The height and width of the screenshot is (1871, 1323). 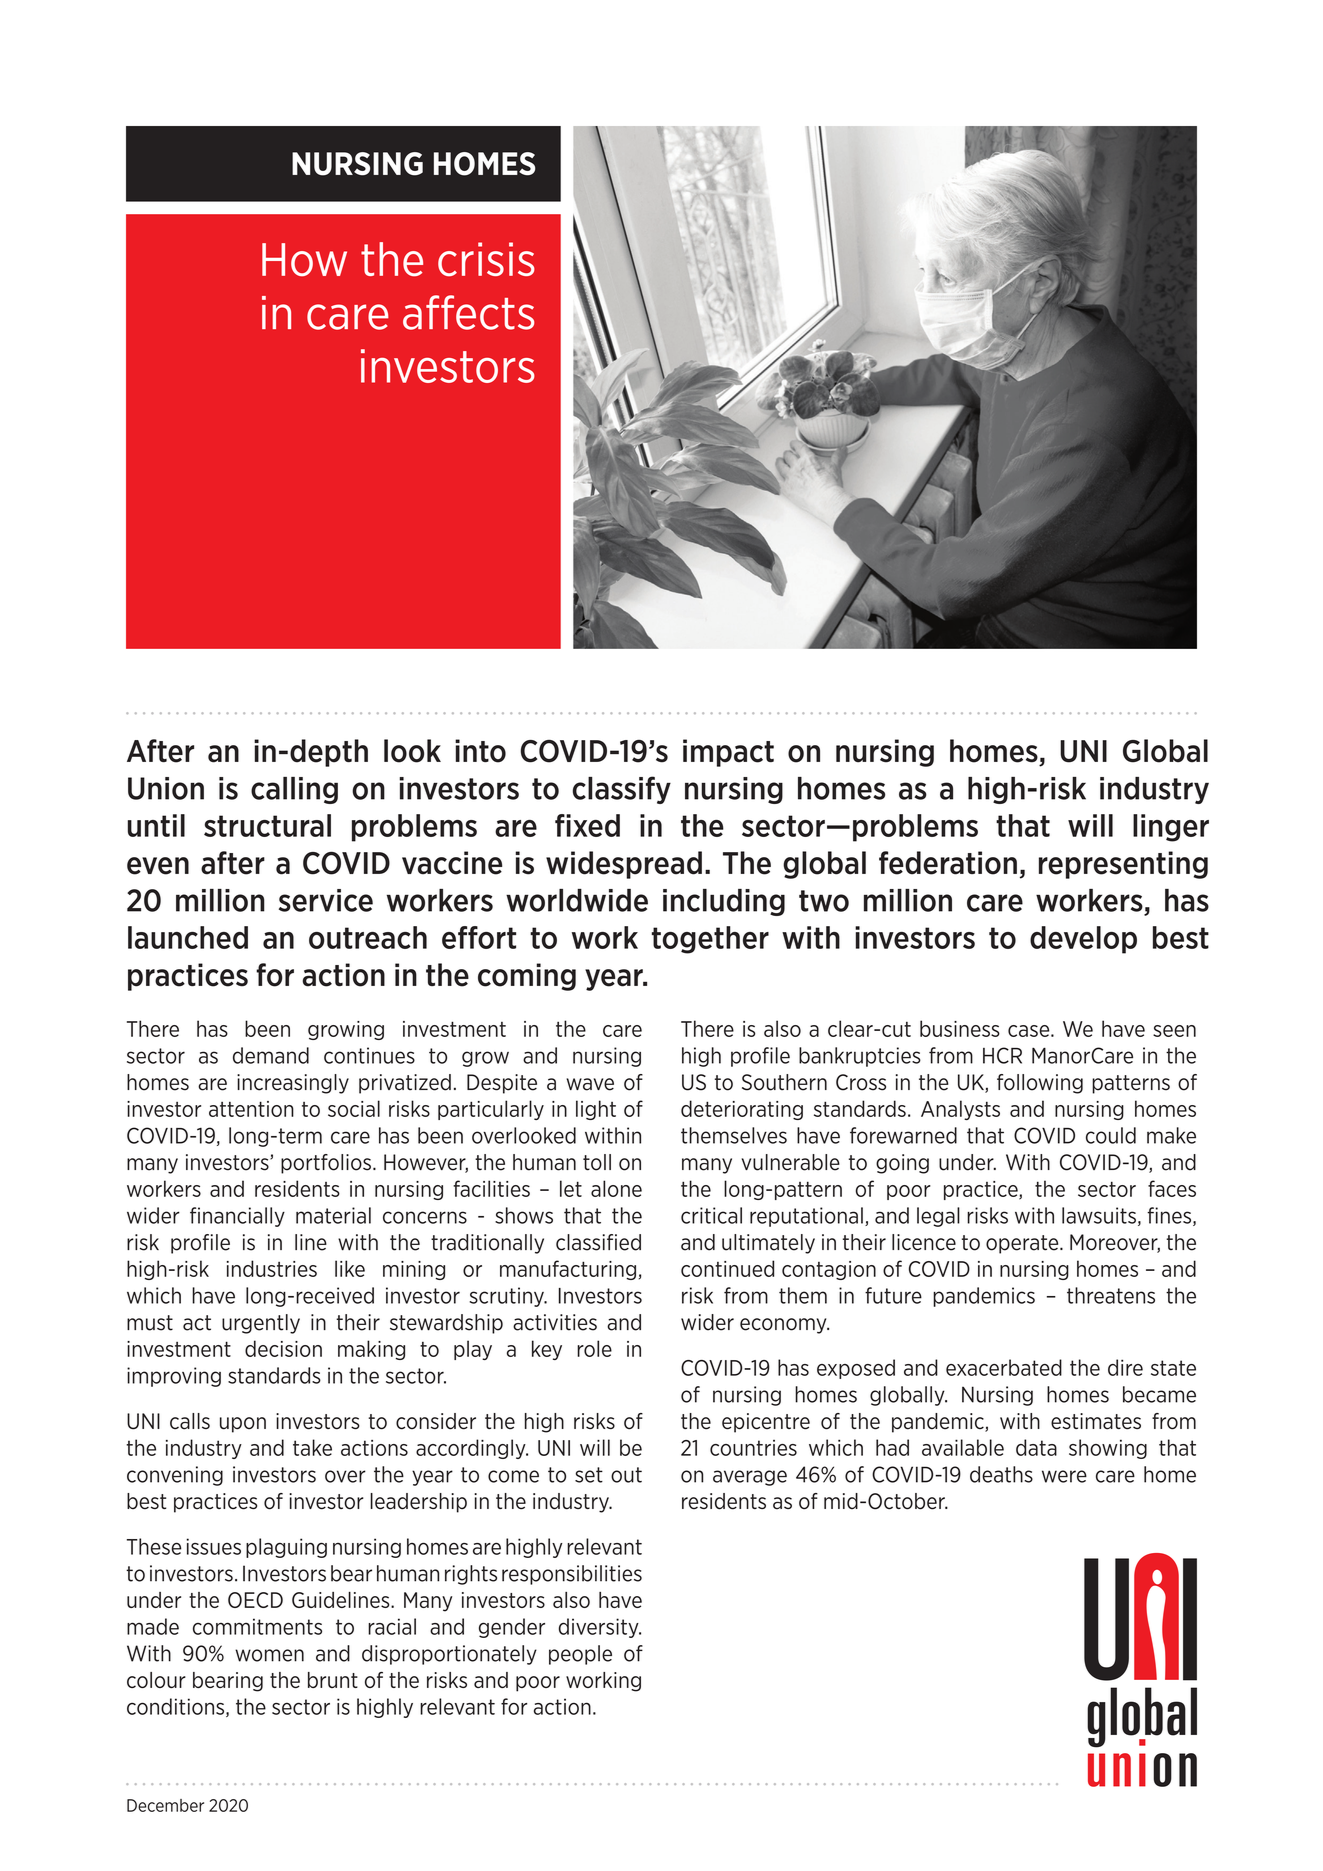 I want to click on crisis, so click(x=486, y=259).
